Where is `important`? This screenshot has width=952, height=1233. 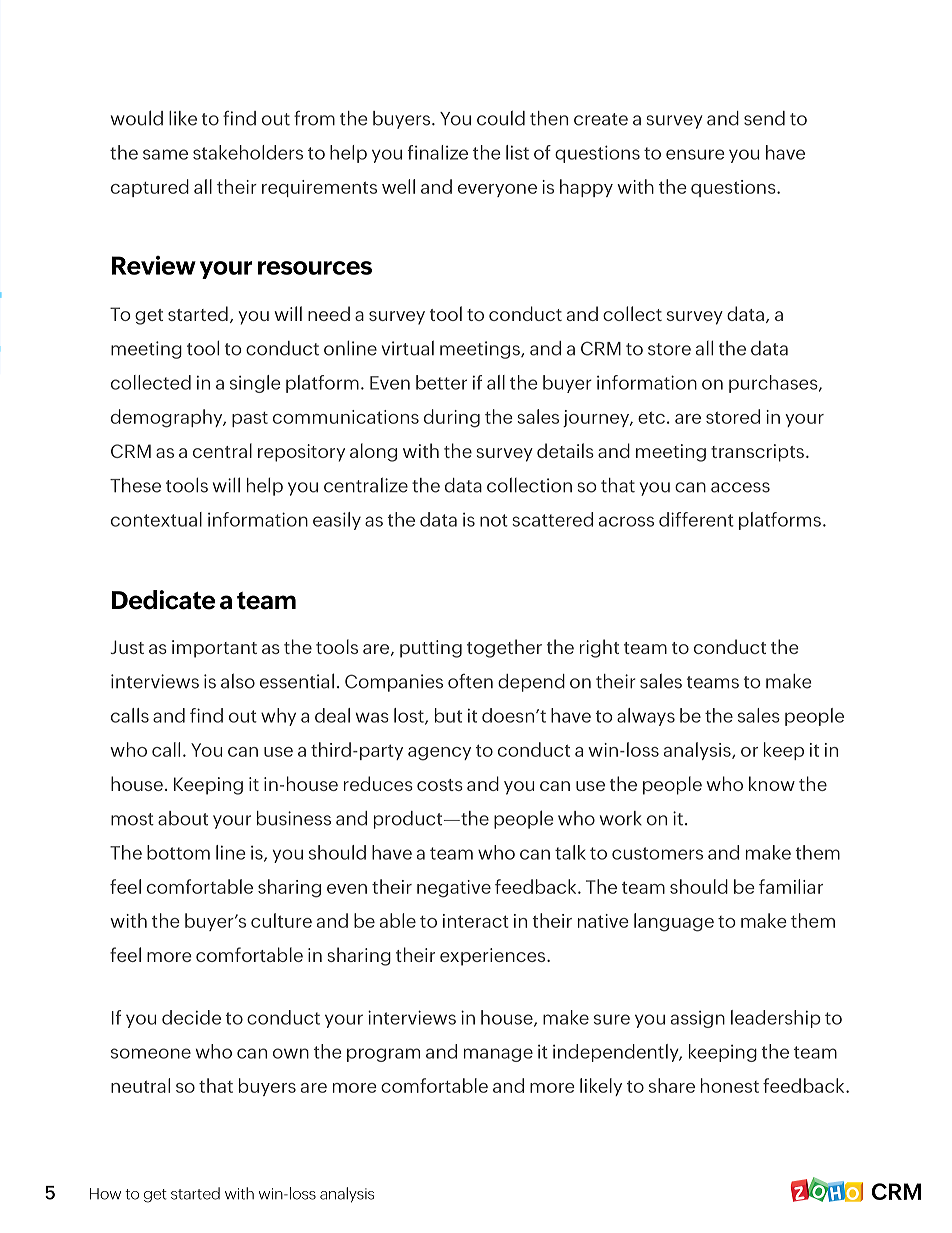 important is located at coordinates (214, 649).
